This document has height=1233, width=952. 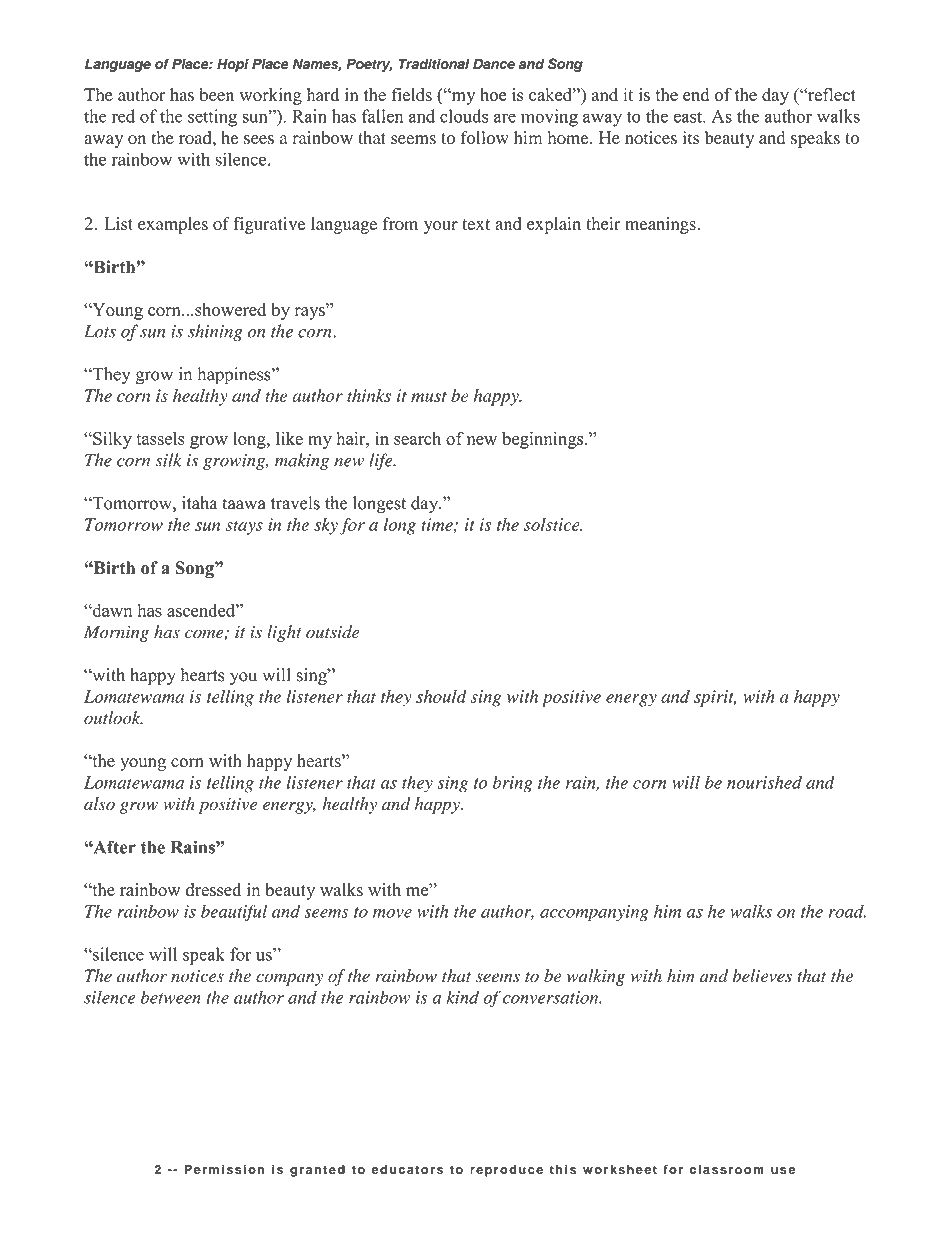 What do you see at coordinates (407, 1169) in the document?
I see `educators` at bounding box center [407, 1169].
